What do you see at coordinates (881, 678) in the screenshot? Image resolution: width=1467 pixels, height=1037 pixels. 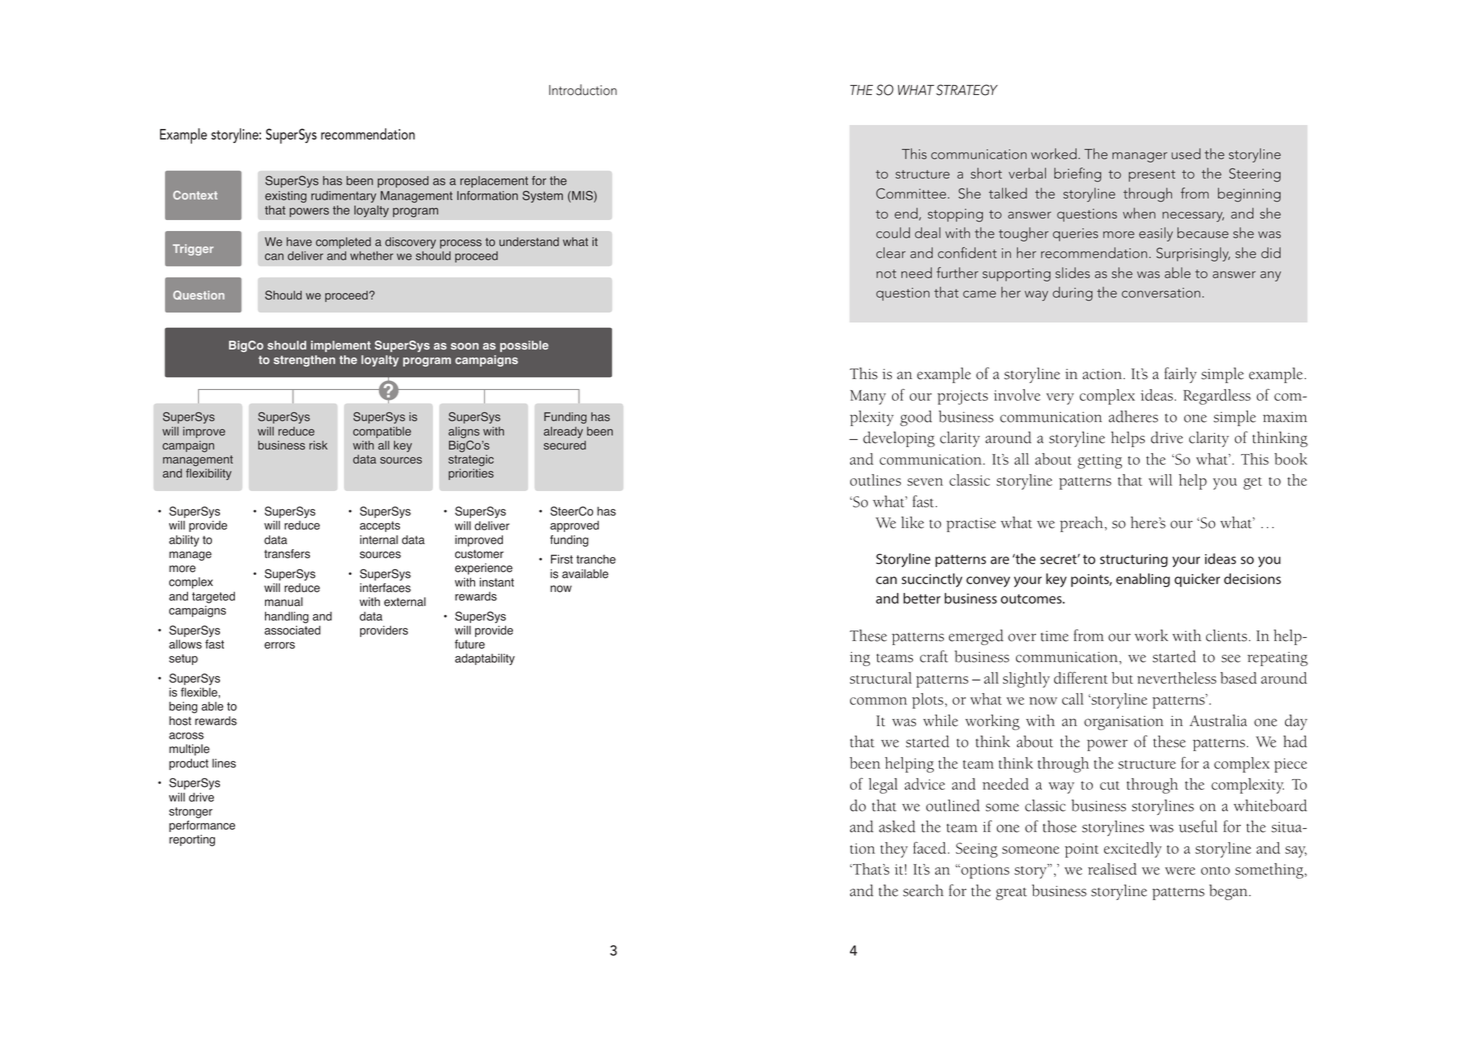 I see `structural` at bounding box center [881, 678].
